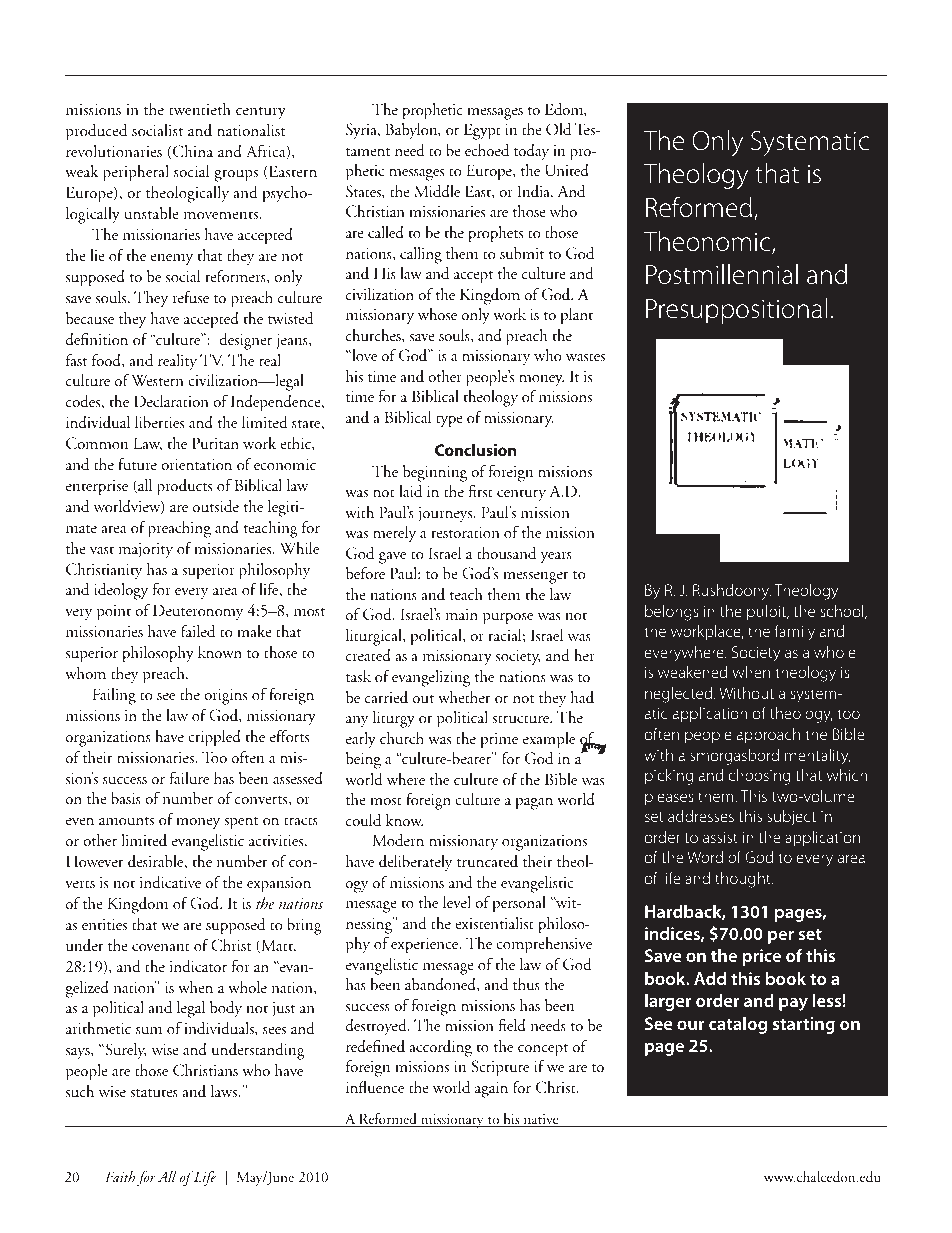 This screenshot has width=952, height=1233. What do you see at coordinates (189, 778) in the screenshot?
I see `failure` at bounding box center [189, 778].
